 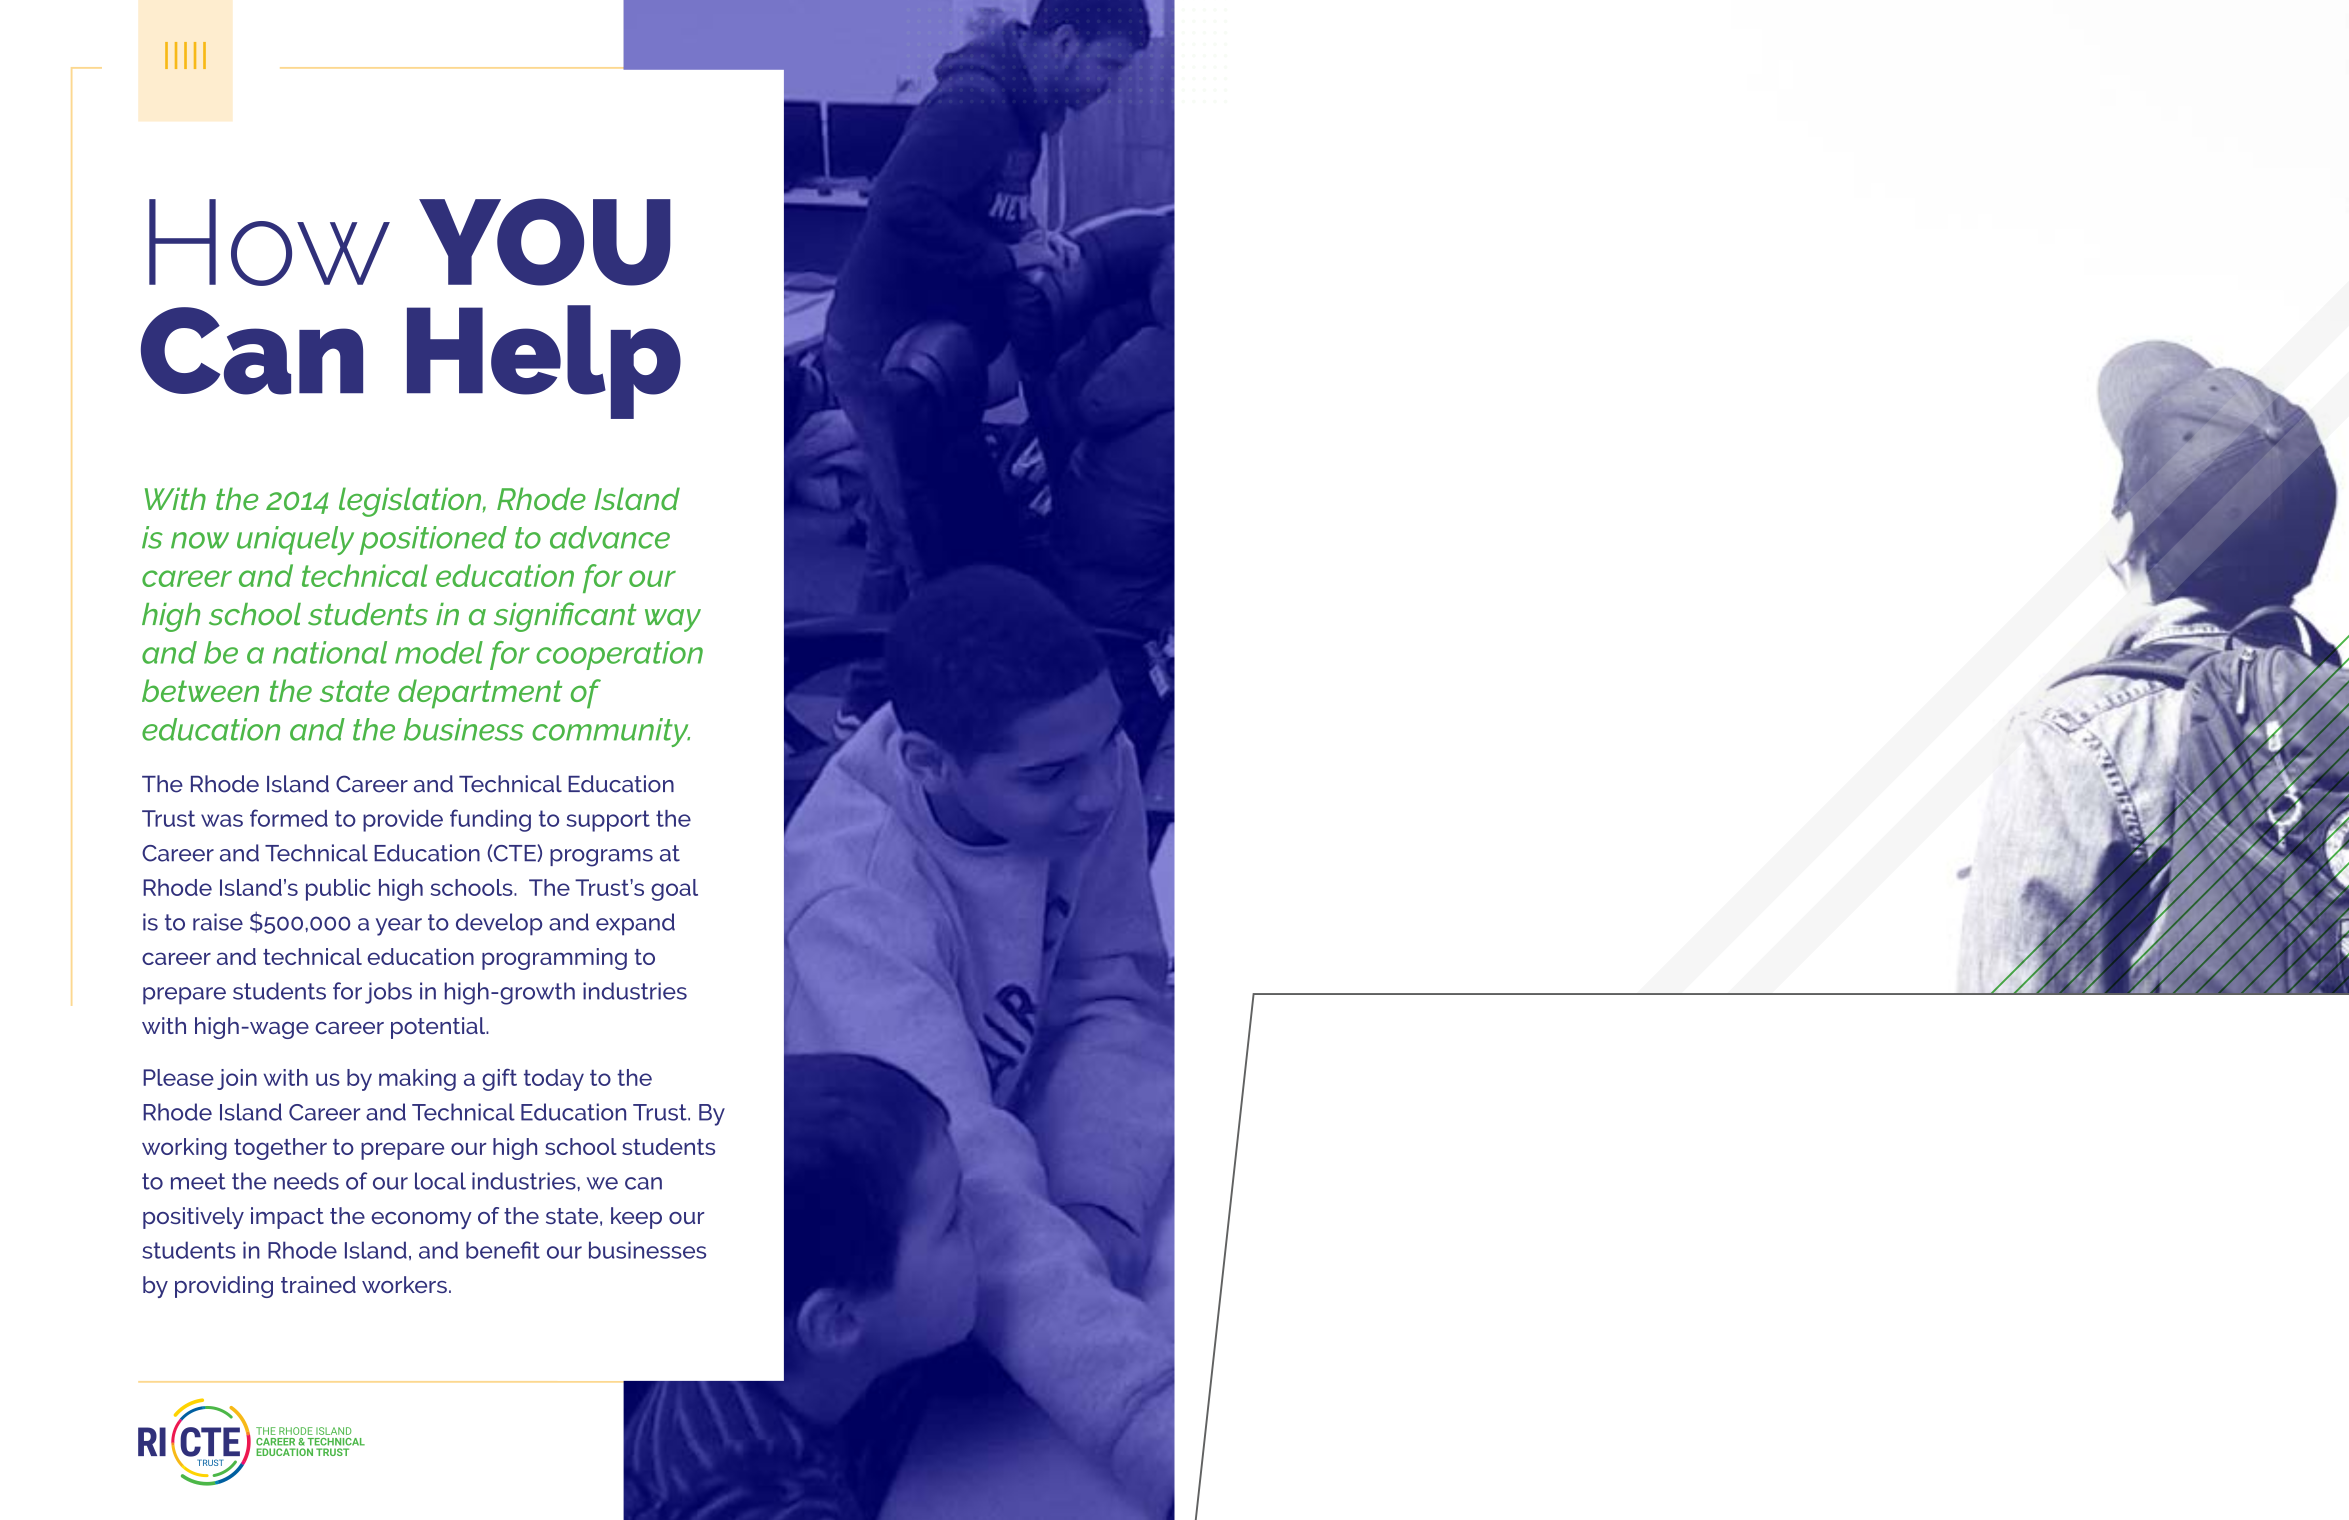 What do you see at coordinates (200, 540) in the screenshot?
I see `now` at bounding box center [200, 540].
